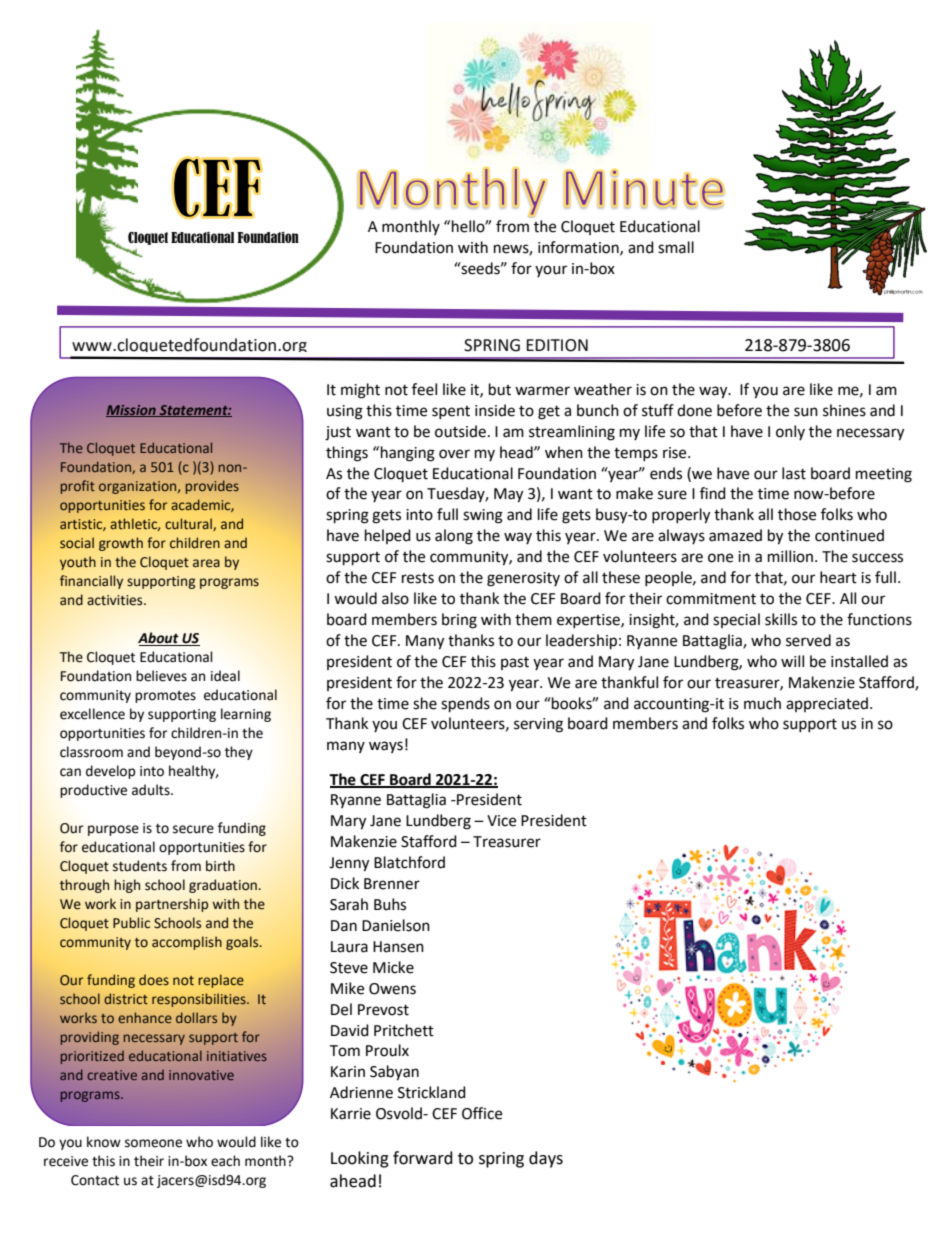 This screenshot has width=952, height=1233. What do you see at coordinates (140, 866) in the screenshot?
I see `students` at bounding box center [140, 866].
